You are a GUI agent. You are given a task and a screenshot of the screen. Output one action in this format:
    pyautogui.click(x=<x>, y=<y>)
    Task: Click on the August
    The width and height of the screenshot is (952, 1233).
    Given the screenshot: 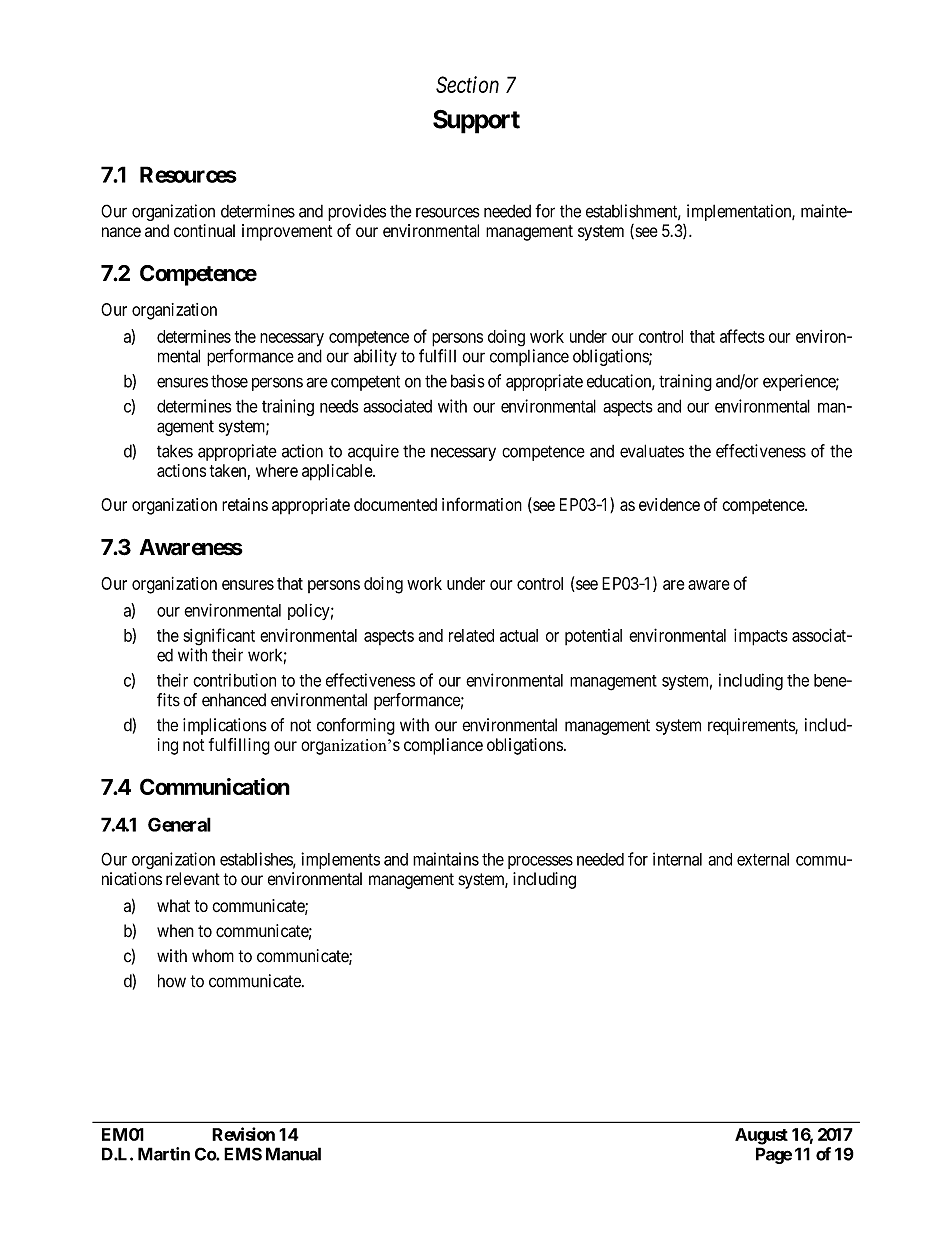 What is the action you would take?
    pyautogui.click(x=761, y=1136)
